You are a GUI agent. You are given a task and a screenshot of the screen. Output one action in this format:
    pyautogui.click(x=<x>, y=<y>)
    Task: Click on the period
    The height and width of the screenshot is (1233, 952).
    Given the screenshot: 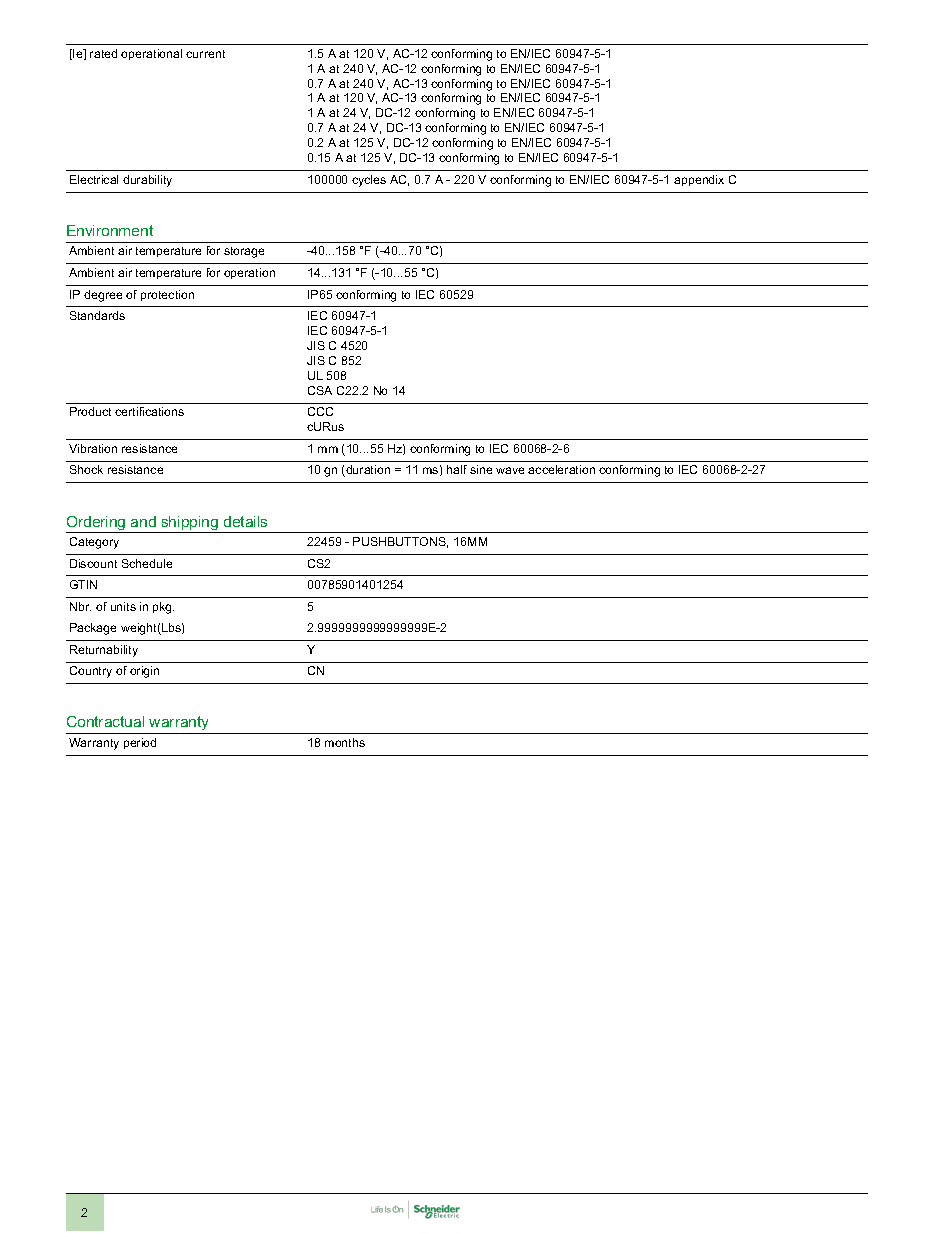 What is the action you would take?
    pyautogui.click(x=140, y=743)
